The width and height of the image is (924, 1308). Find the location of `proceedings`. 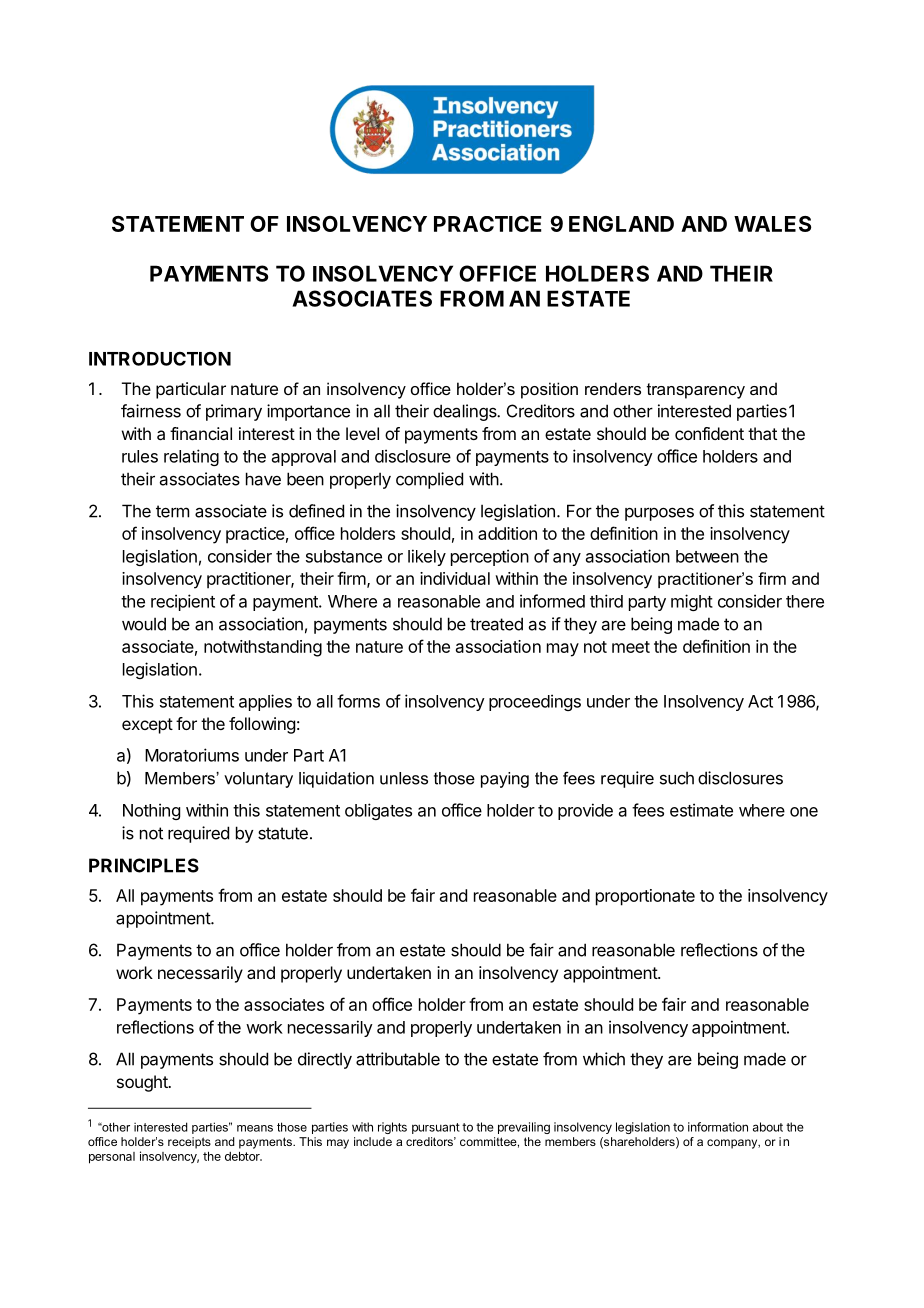

proceedings is located at coordinates (535, 702).
